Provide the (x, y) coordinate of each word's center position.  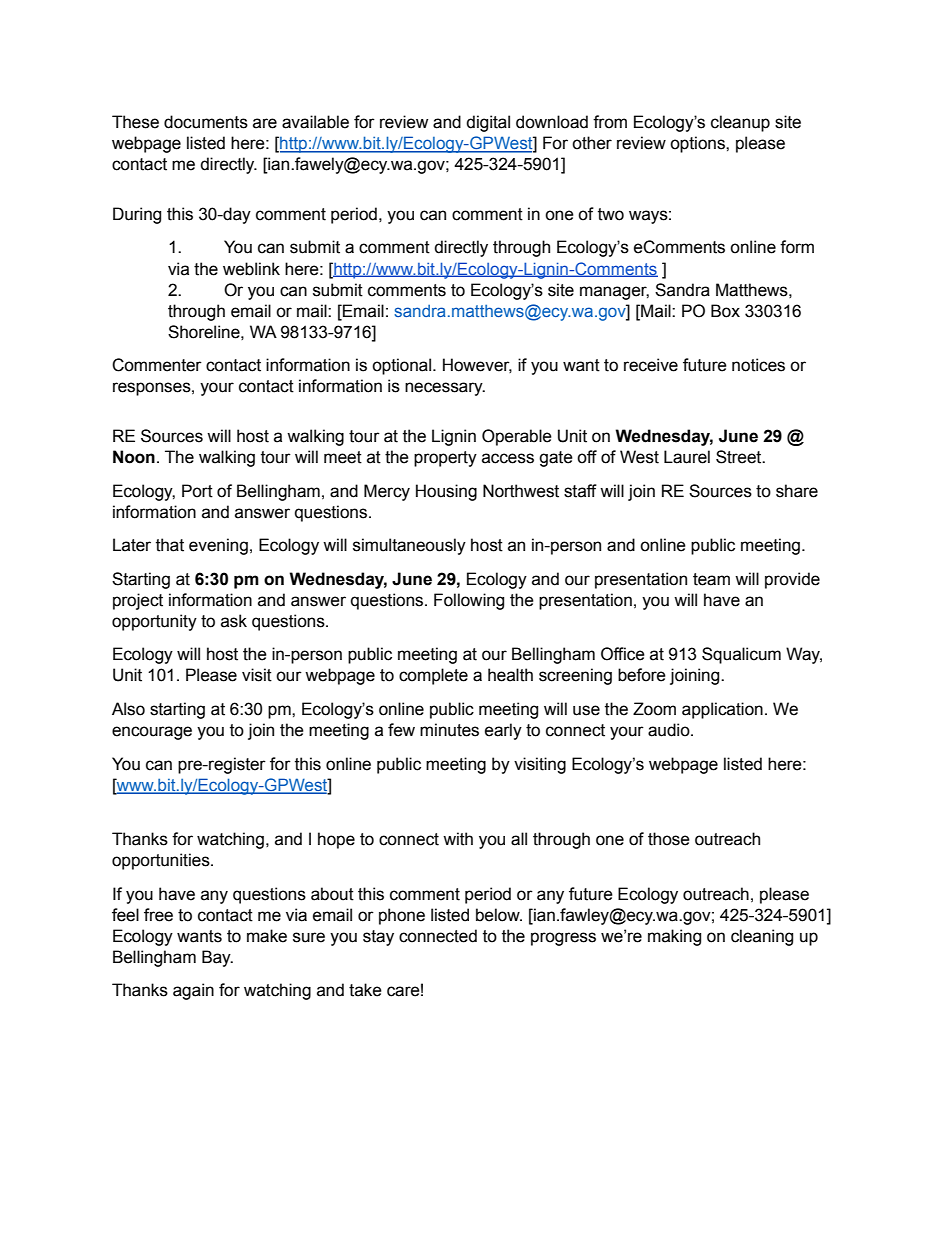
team (711, 579)
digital (488, 123)
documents (206, 122)
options (698, 144)
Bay (217, 958)
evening (218, 546)
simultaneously (409, 546)
